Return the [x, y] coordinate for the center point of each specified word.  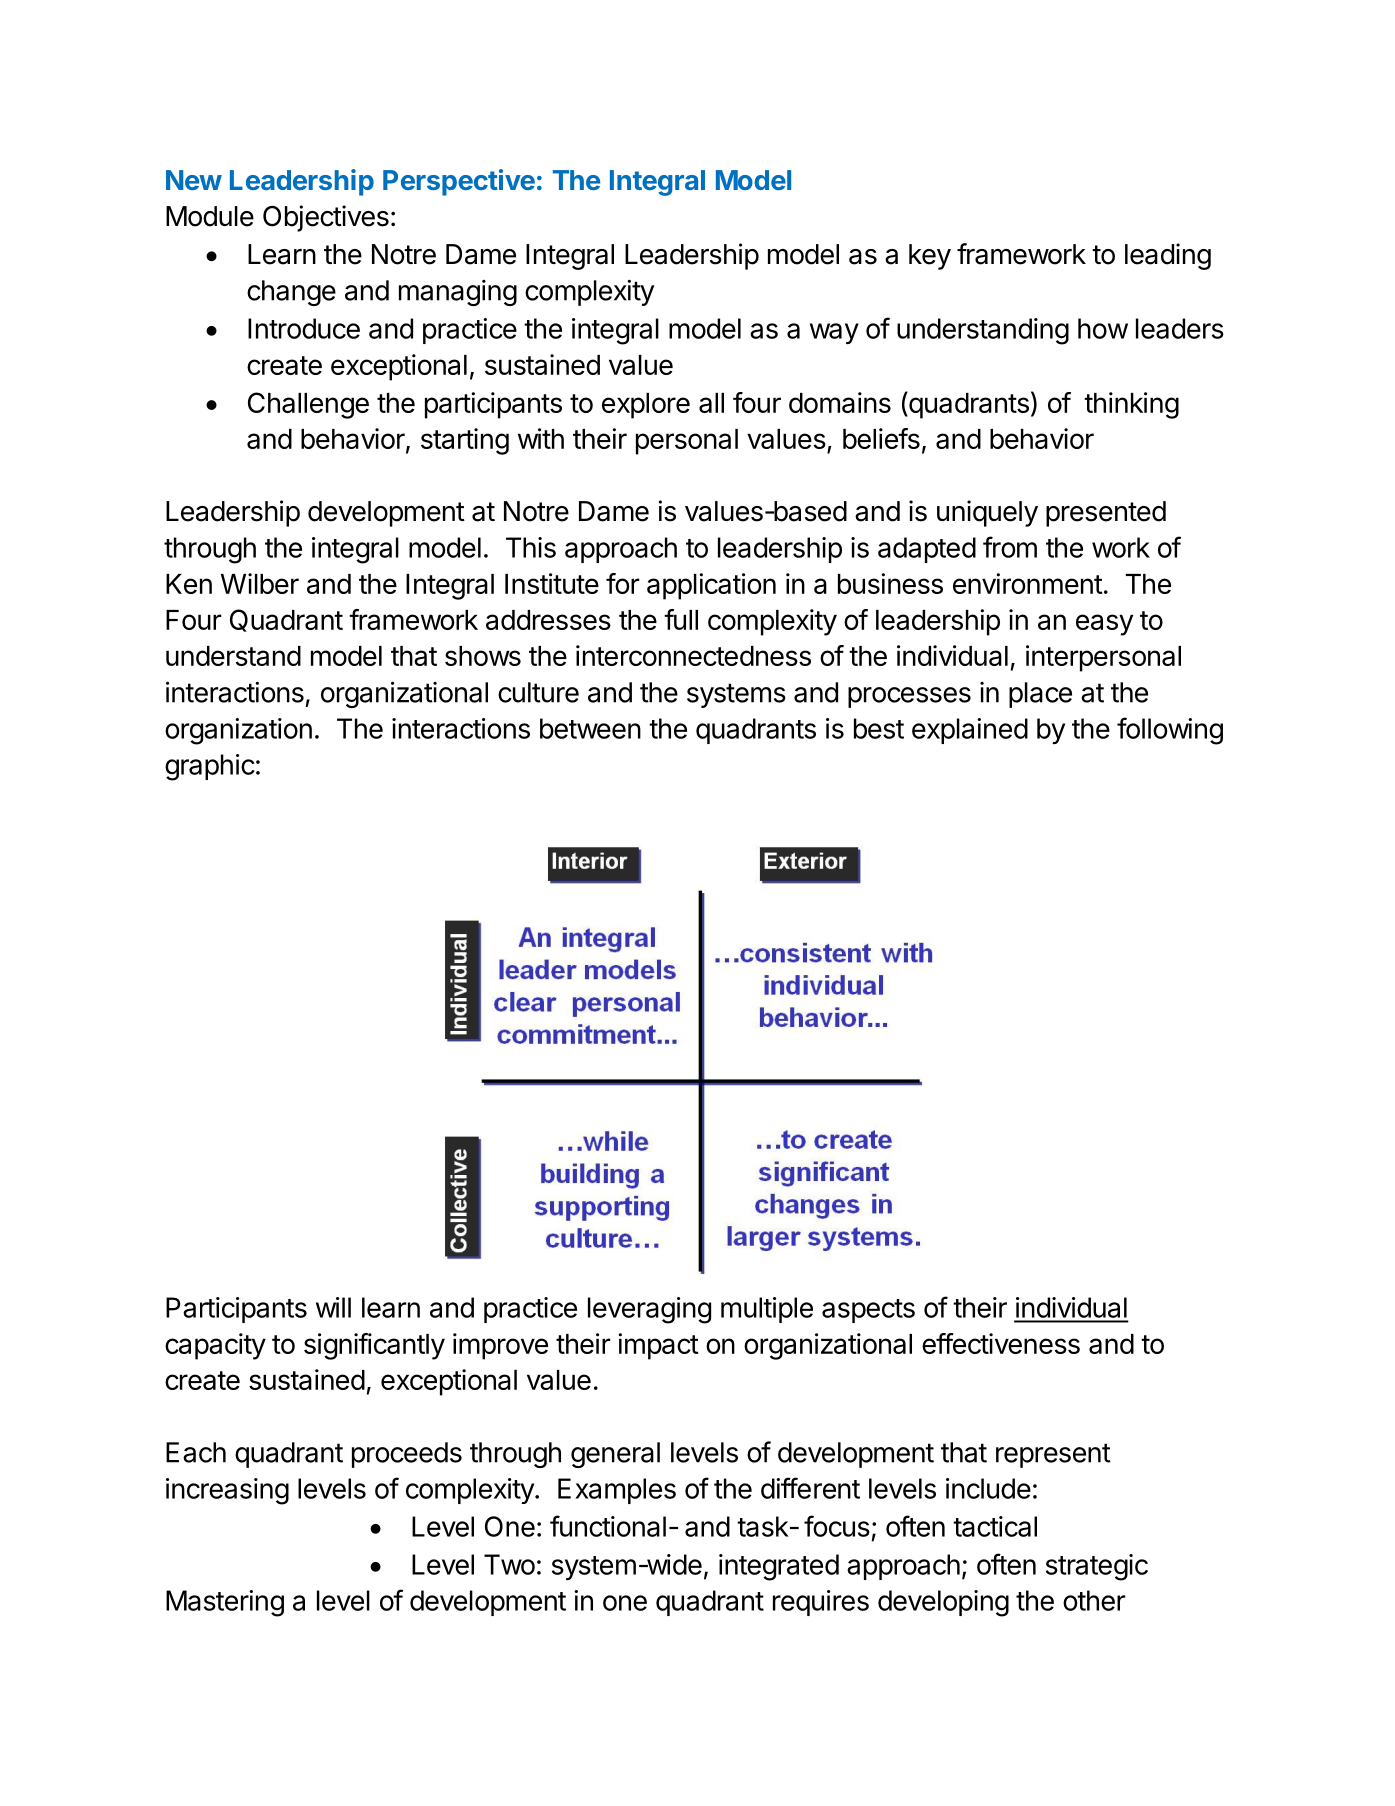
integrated [779, 1567]
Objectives [326, 218]
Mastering [225, 1603]
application [711, 586]
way [834, 333]
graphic [210, 767]
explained [970, 731]
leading [1168, 256]
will [333, 1307]
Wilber [260, 583]
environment [1028, 583]
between [590, 728]
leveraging [649, 1310]
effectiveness [1001, 1343]
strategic [1097, 1567]
